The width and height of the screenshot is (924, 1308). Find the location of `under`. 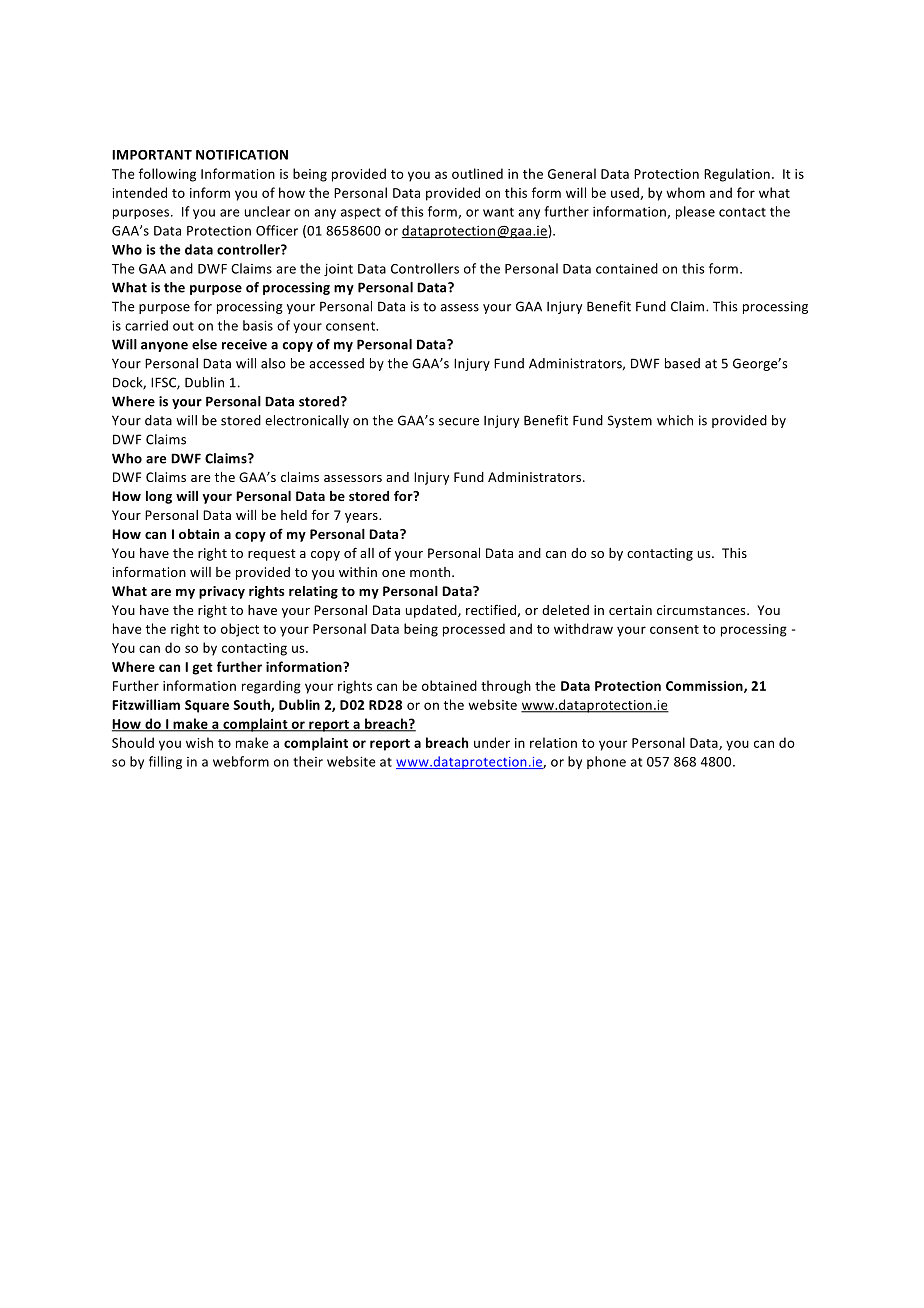

under is located at coordinates (492, 742).
